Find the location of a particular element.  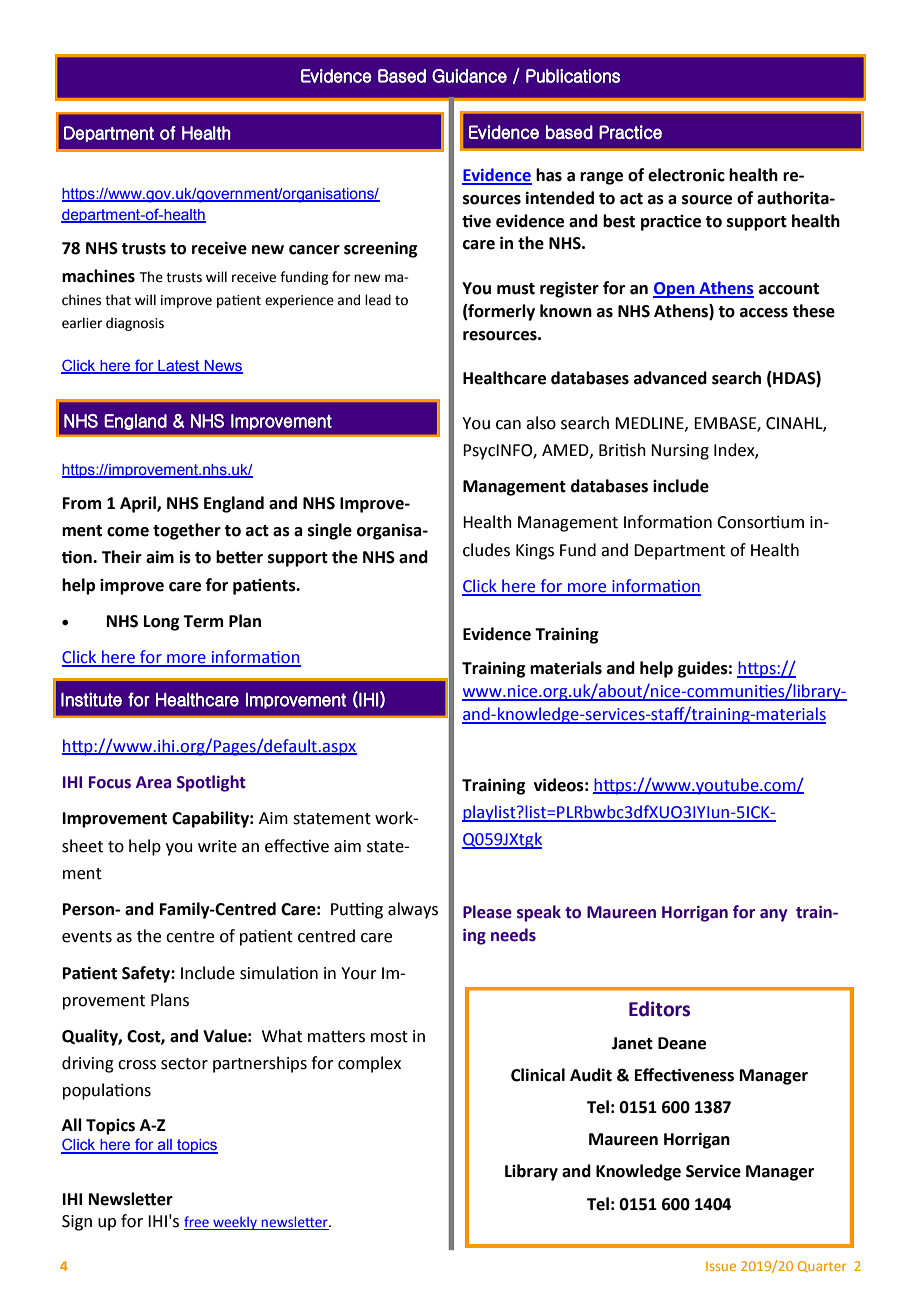

write is located at coordinates (217, 846).
